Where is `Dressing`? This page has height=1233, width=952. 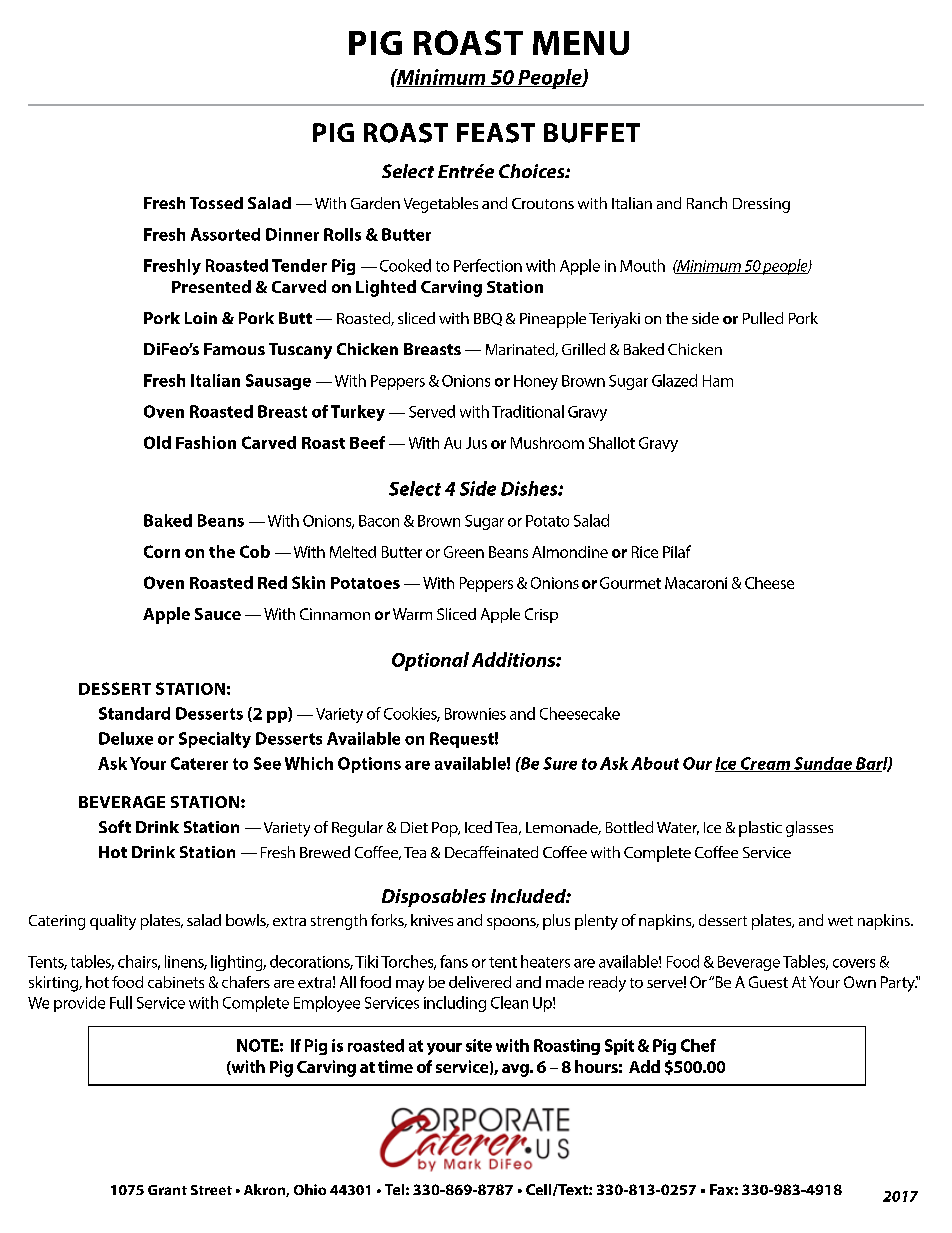
Dressing is located at coordinates (761, 205).
